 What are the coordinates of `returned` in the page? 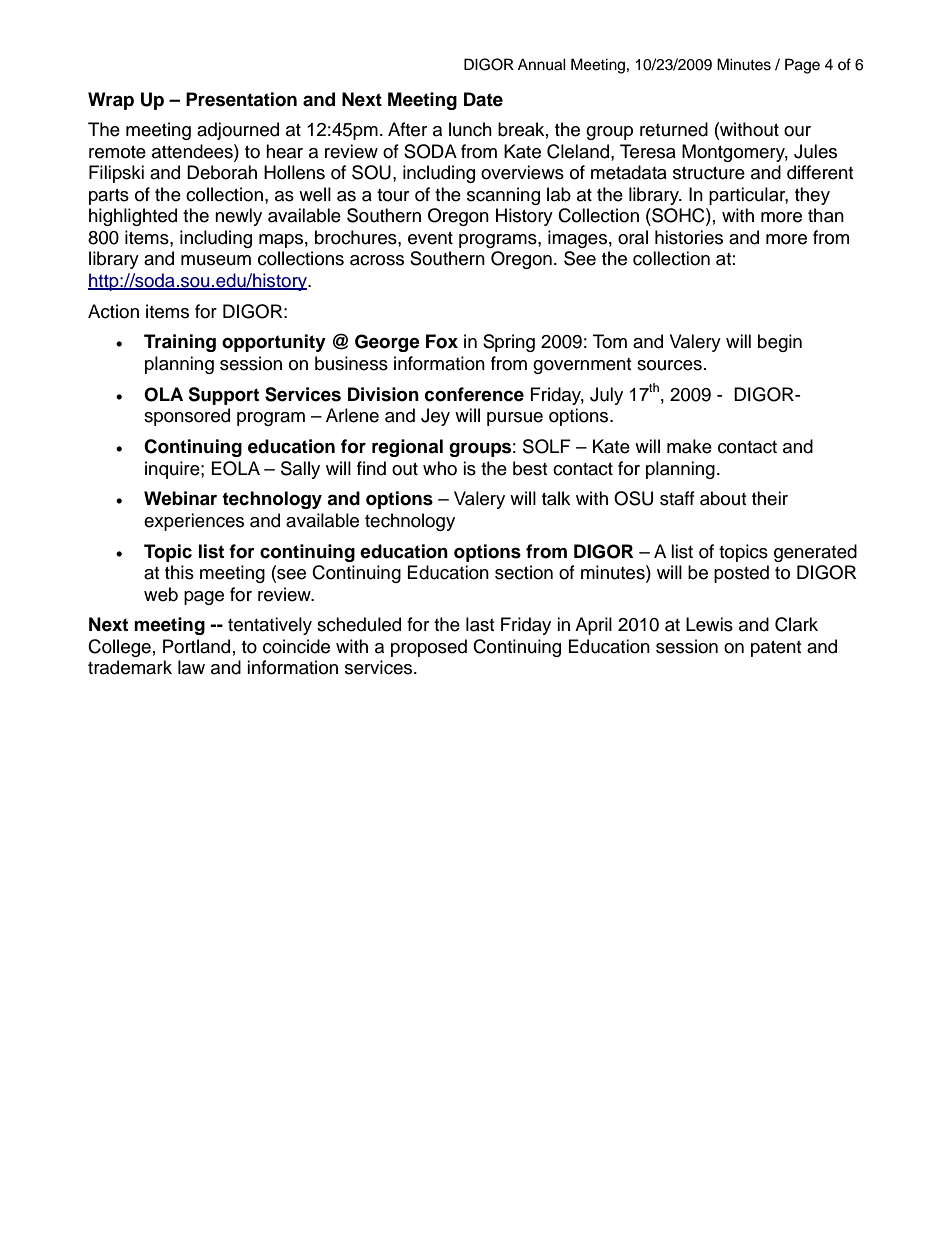 It's located at (674, 129).
